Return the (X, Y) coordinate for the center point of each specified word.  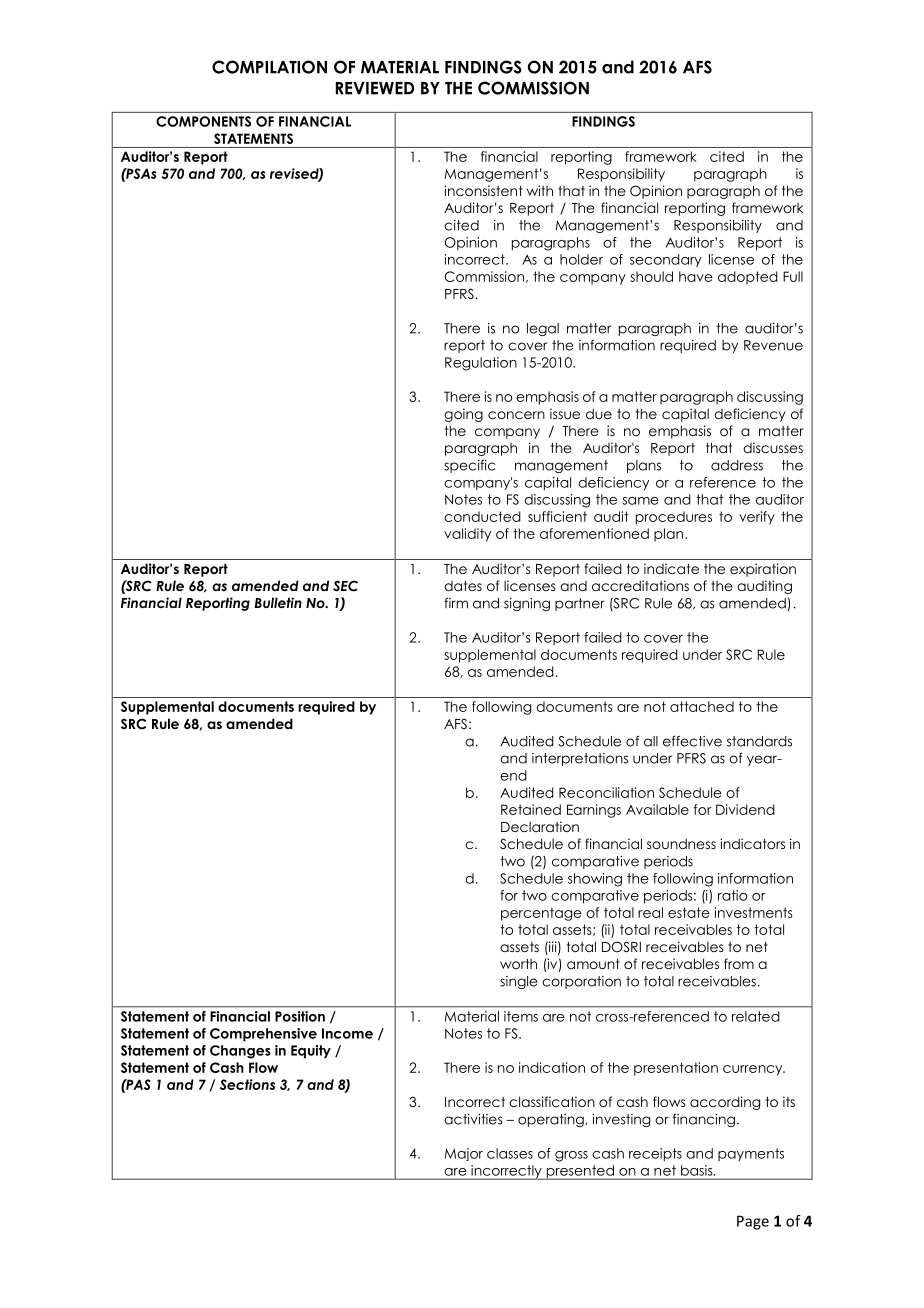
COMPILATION (269, 67)
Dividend (745, 809)
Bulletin (278, 602)
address (737, 465)
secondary (666, 260)
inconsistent (483, 190)
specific (470, 466)
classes (510, 1153)
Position (300, 1016)
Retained (531, 809)
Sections (247, 1084)
